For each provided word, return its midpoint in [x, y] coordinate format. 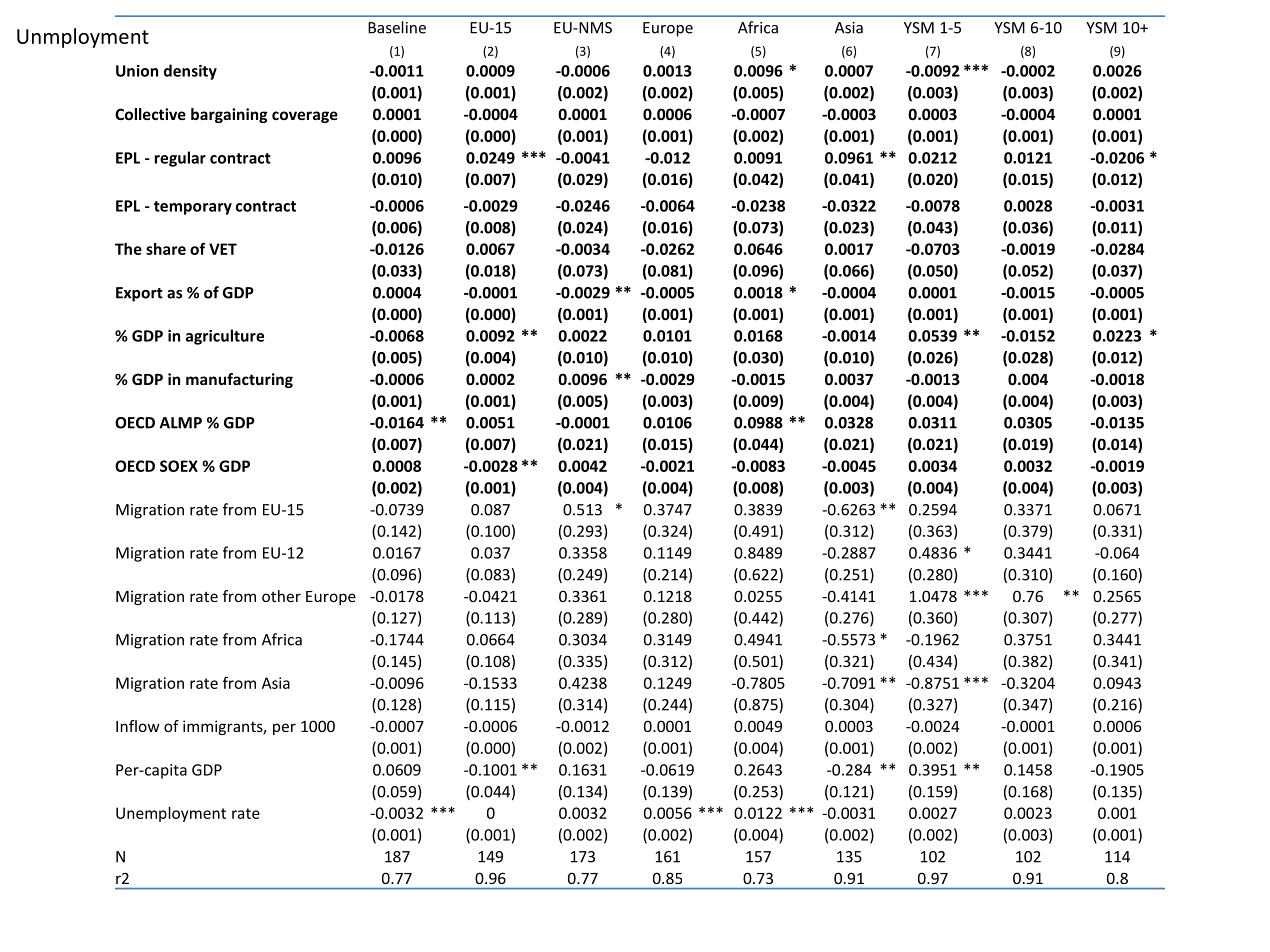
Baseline [397, 27]
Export [139, 294]
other [281, 596]
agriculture [225, 337]
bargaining [229, 115]
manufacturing [239, 380]
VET [223, 249]
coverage [305, 117]
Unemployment [171, 814]
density [190, 72]
